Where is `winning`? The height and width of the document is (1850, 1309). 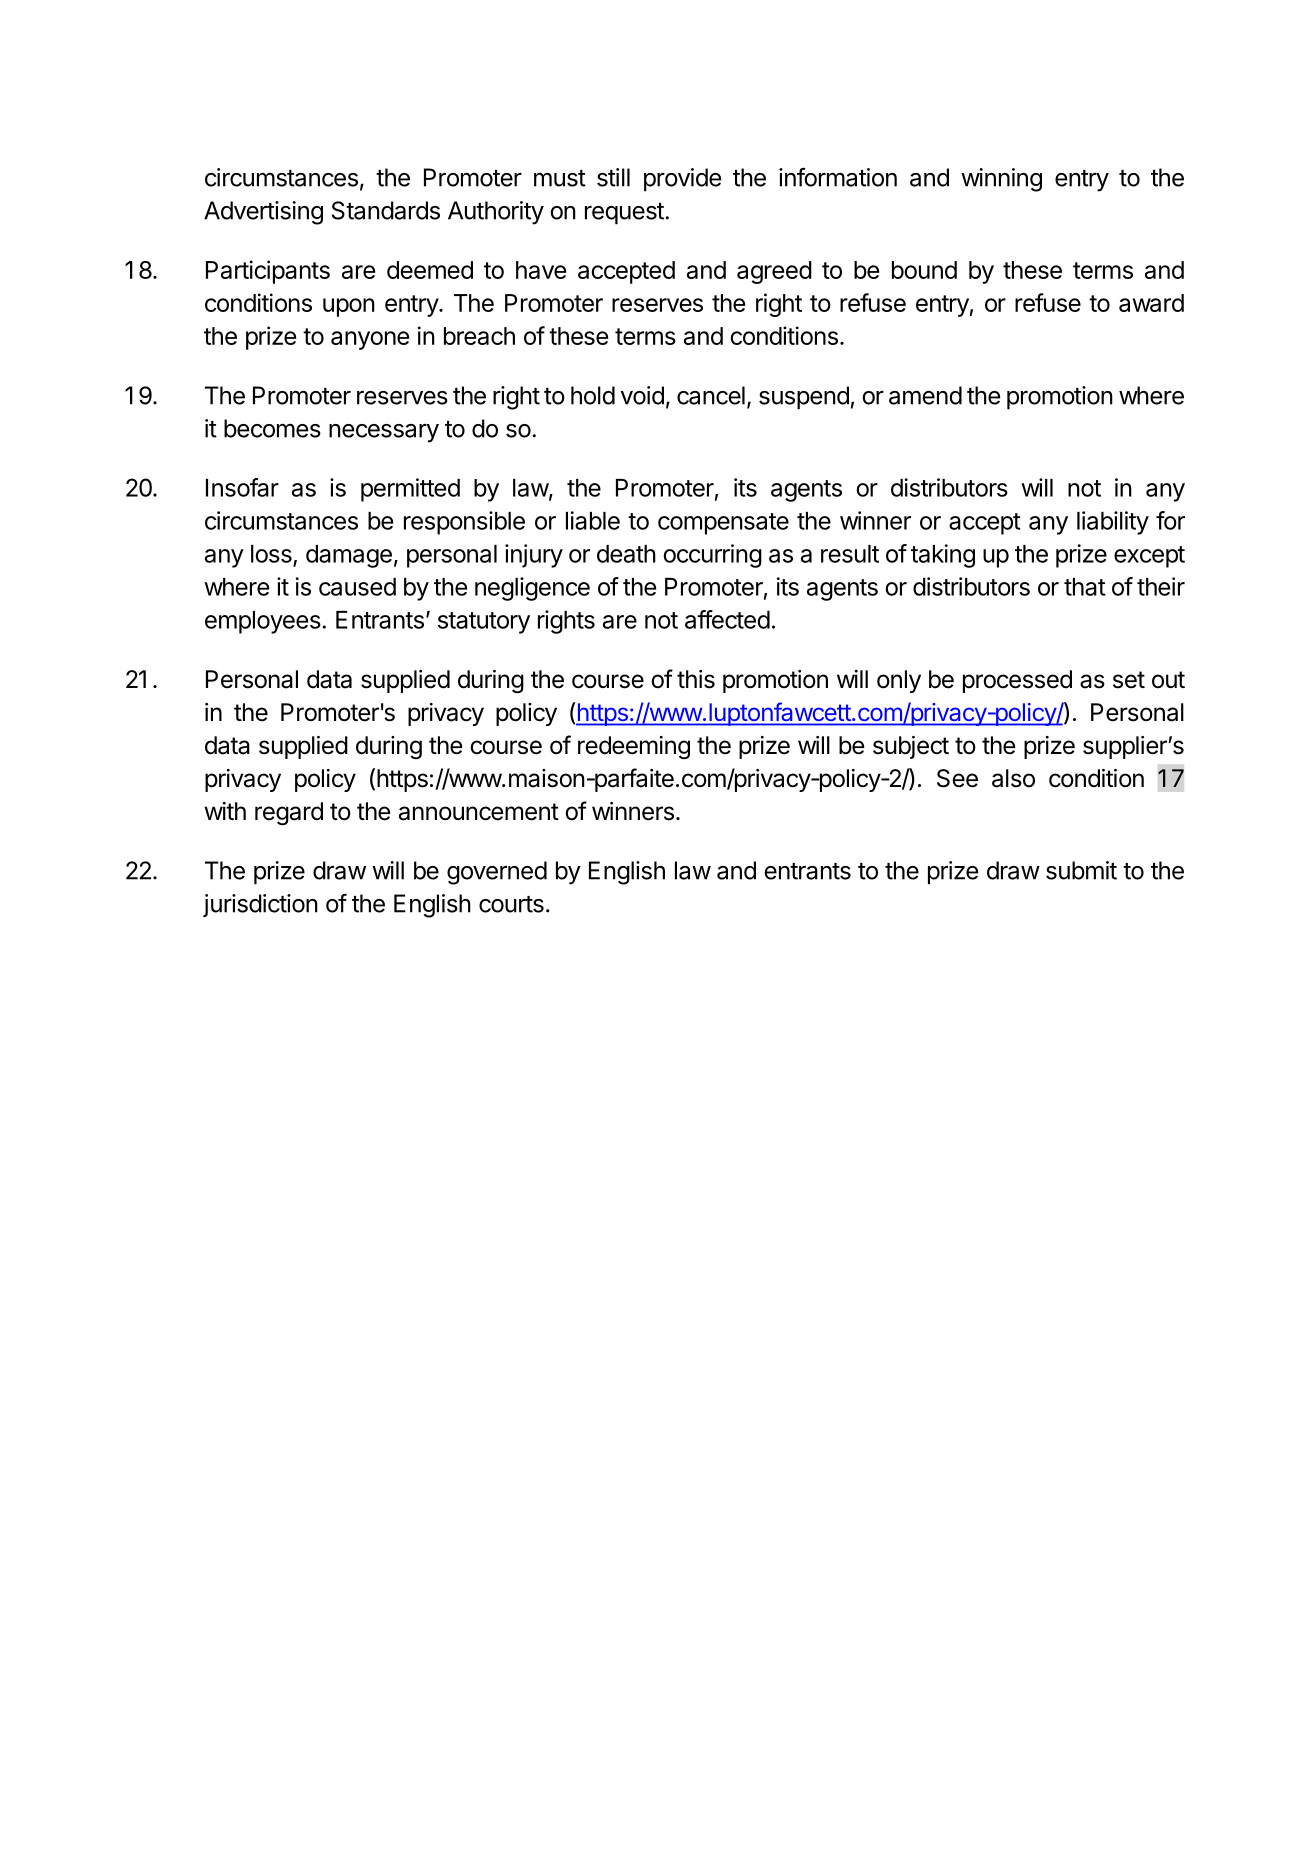
winning is located at coordinates (1001, 180).
